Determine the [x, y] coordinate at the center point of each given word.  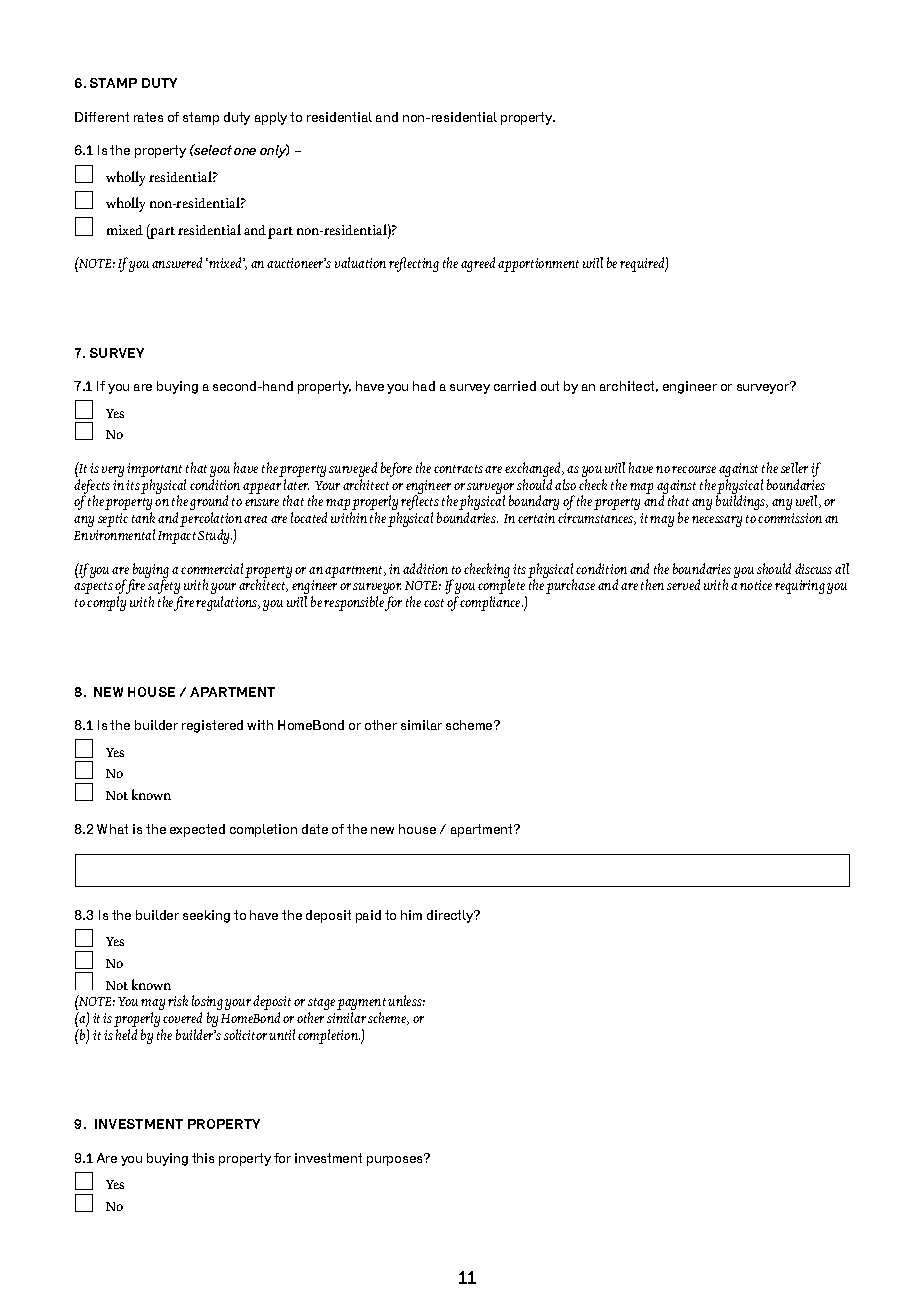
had [424, 386]
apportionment [538, 265]
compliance [491, 603]
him [411, 915]
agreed [478, 264]
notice [756, 585]
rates [148, 117]
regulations [228, 603]
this [203, 1158]
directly [451, 916]
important [154, 471]
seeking [206, 916]
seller [794, 467]
